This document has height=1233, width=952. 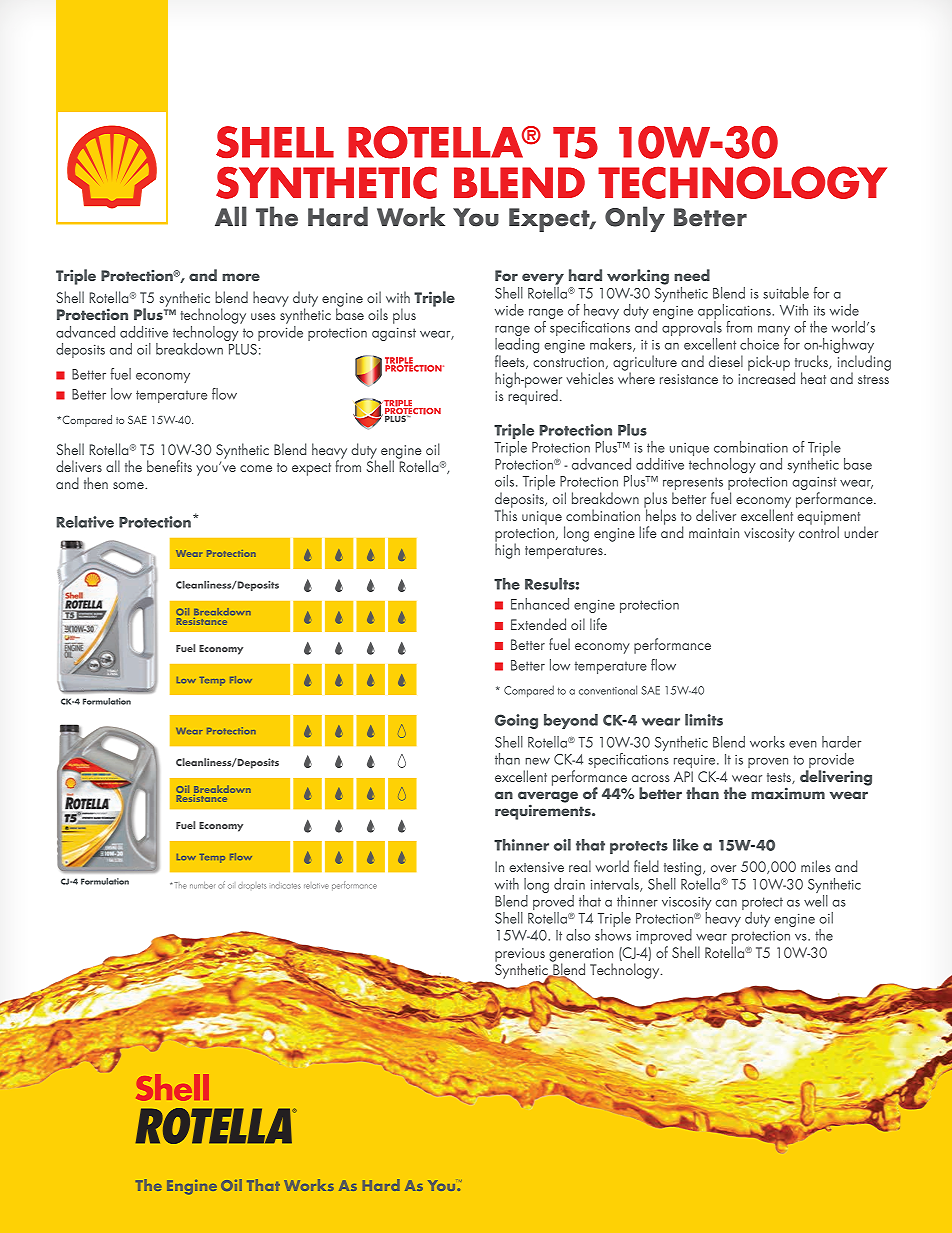 What do you see at coordinates (788, 793) in the document?
I see `maximum` at bounding box center [788, 793].
